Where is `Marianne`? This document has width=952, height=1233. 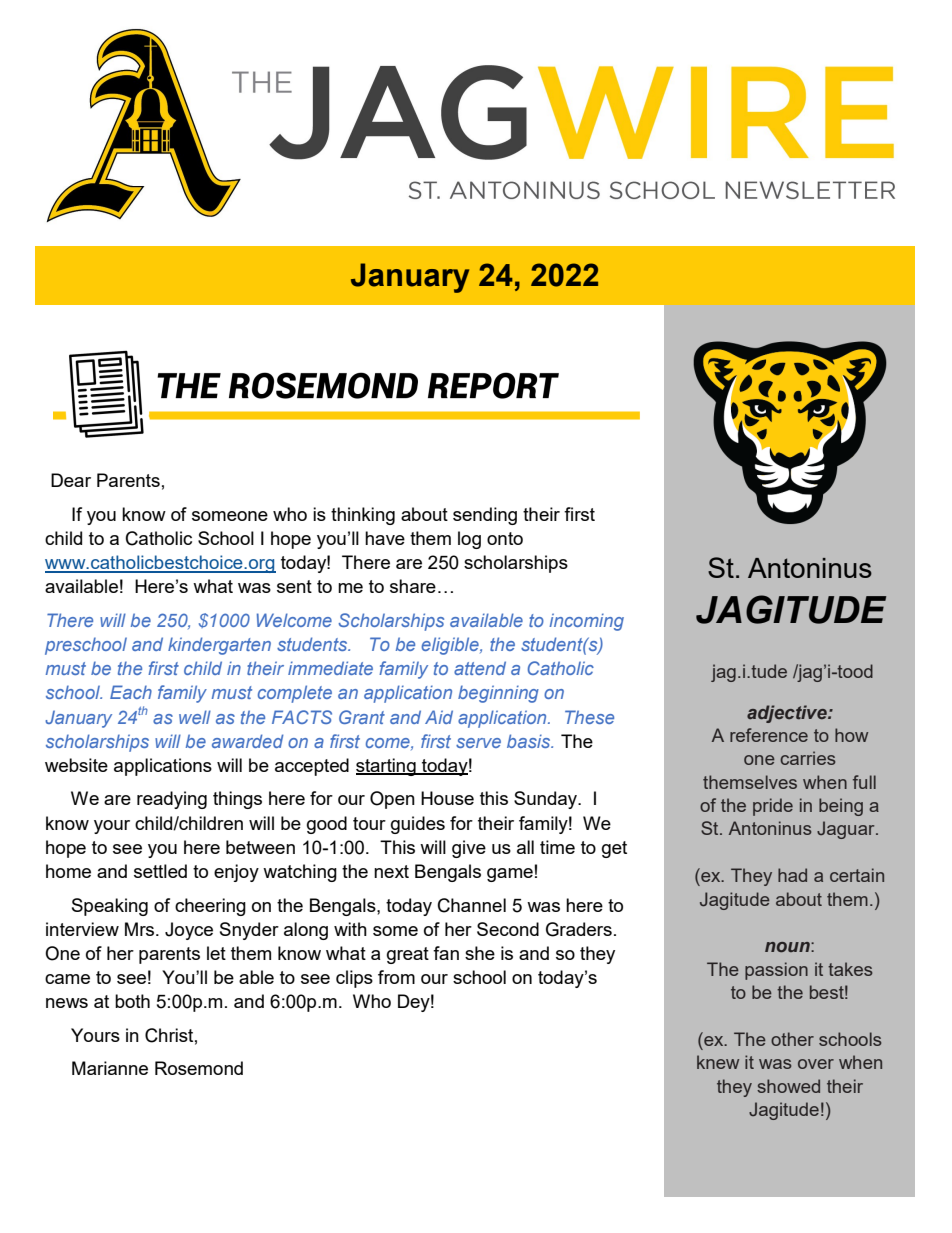 Marianne is located at coordinates (110, 1068).
